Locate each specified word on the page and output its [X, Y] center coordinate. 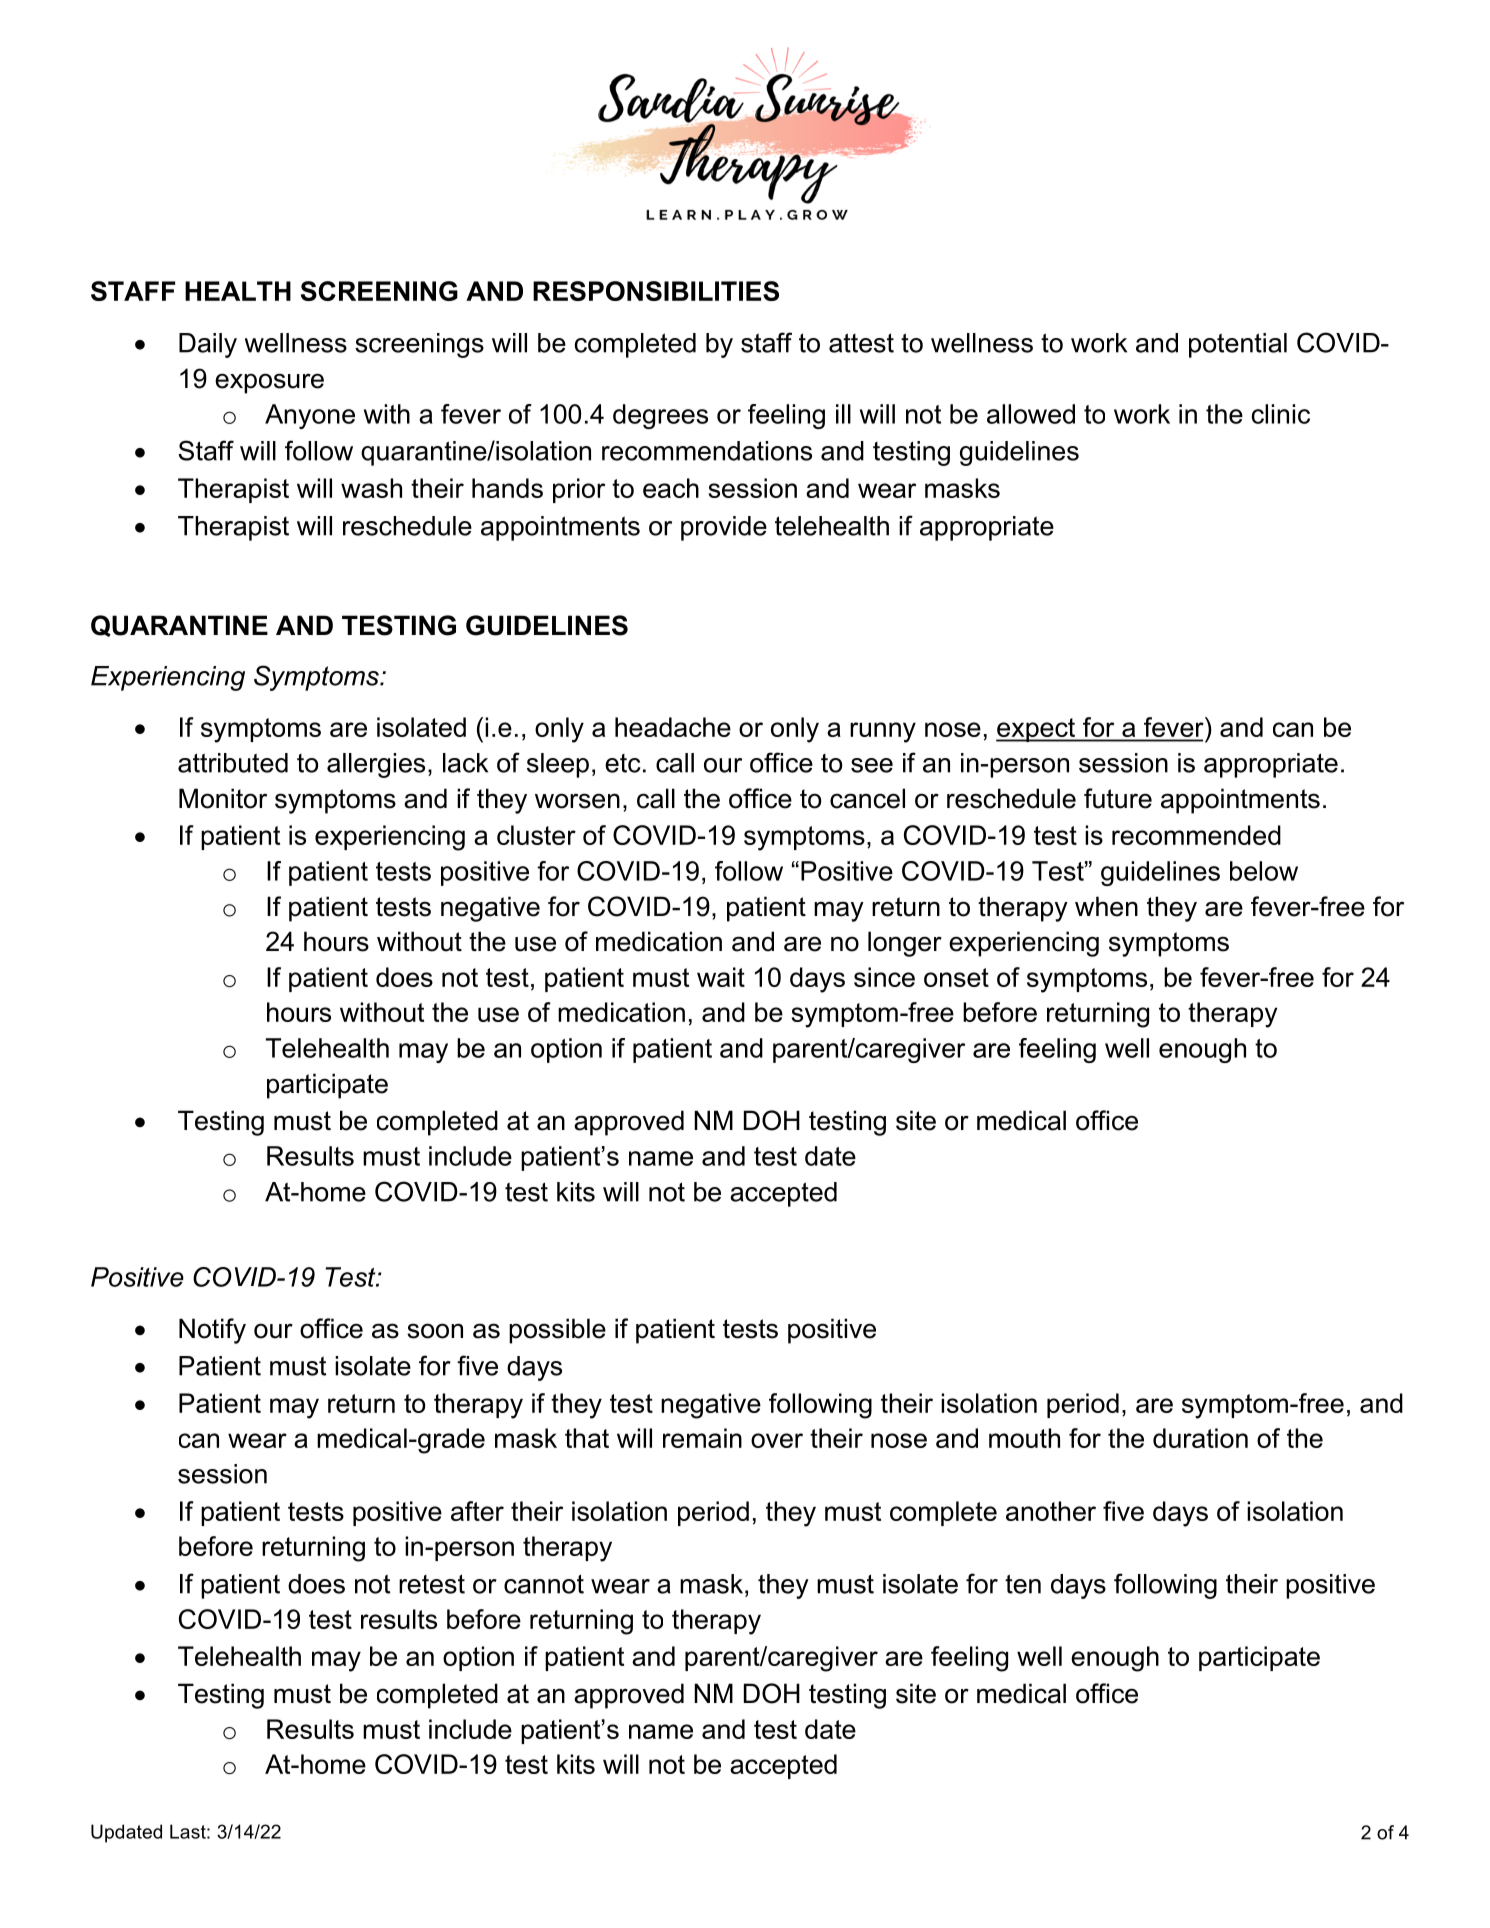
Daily [208, 345]
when [1106, 906]
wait [721, 977]
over [777, 1440]
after [477, 1511]
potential [1238, 345]
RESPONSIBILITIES [656, 291]
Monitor [223, 798]
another [1051, 1511]
